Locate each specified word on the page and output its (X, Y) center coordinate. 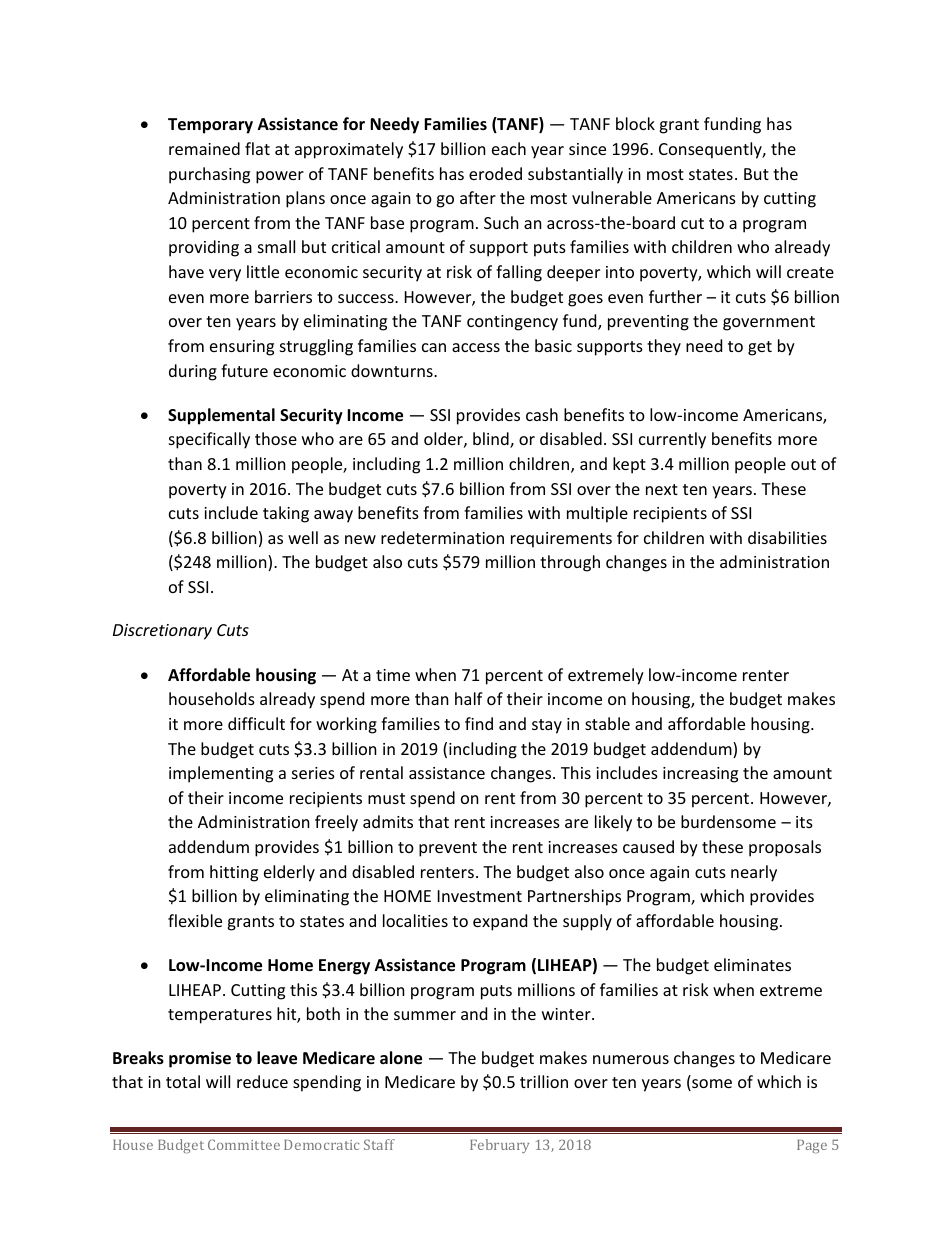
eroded (495, 173)
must (386, 798)
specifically (209, 440)
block (635, 123)
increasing (700, 775)
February (499, 1146)
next (662, 489)
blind (492, 440)
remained (204, 148)
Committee (244, 1144)
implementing (221, 774)
